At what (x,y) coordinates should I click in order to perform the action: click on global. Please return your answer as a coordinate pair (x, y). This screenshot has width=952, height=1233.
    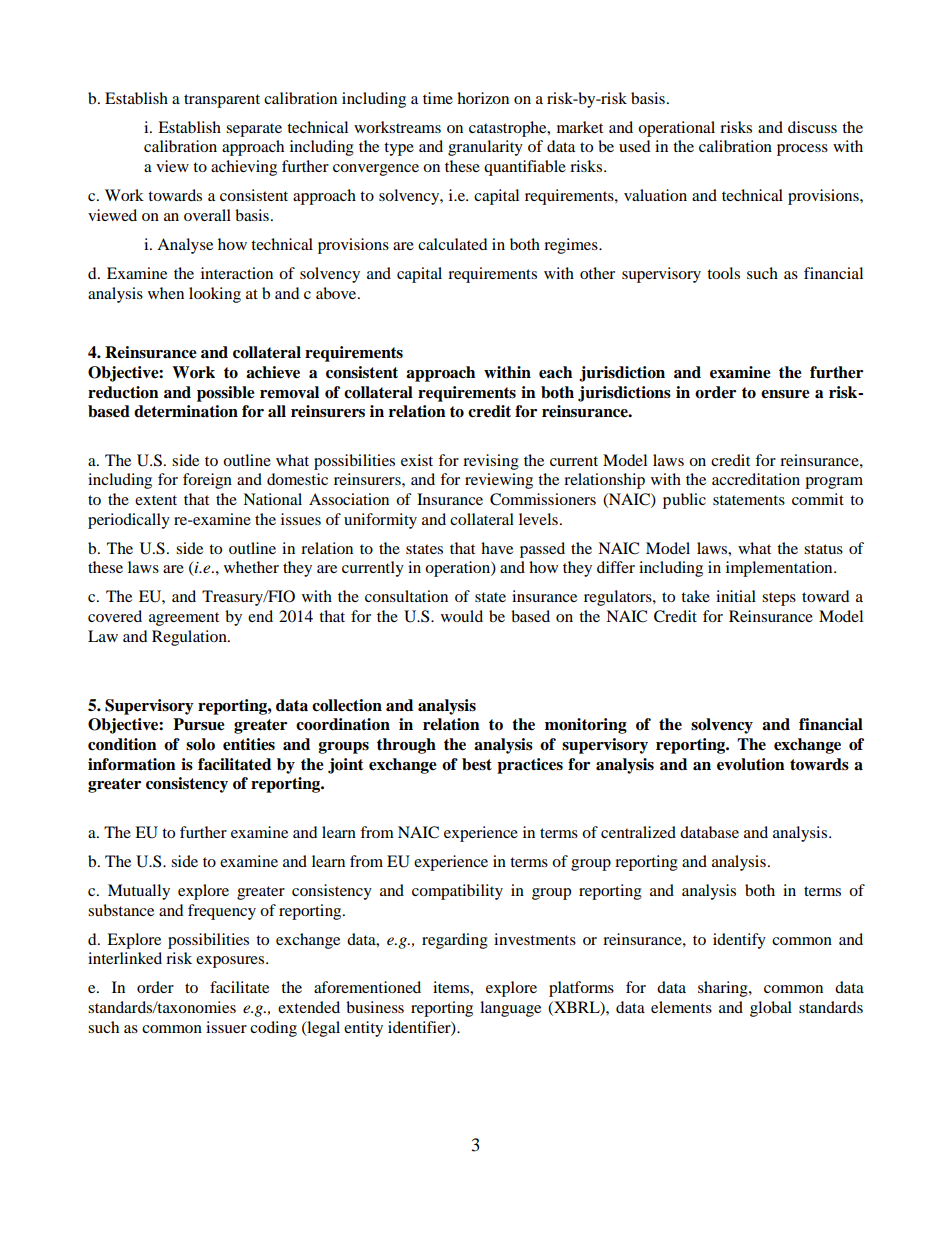
    Looking at the image, I should click on (771, 1009).
